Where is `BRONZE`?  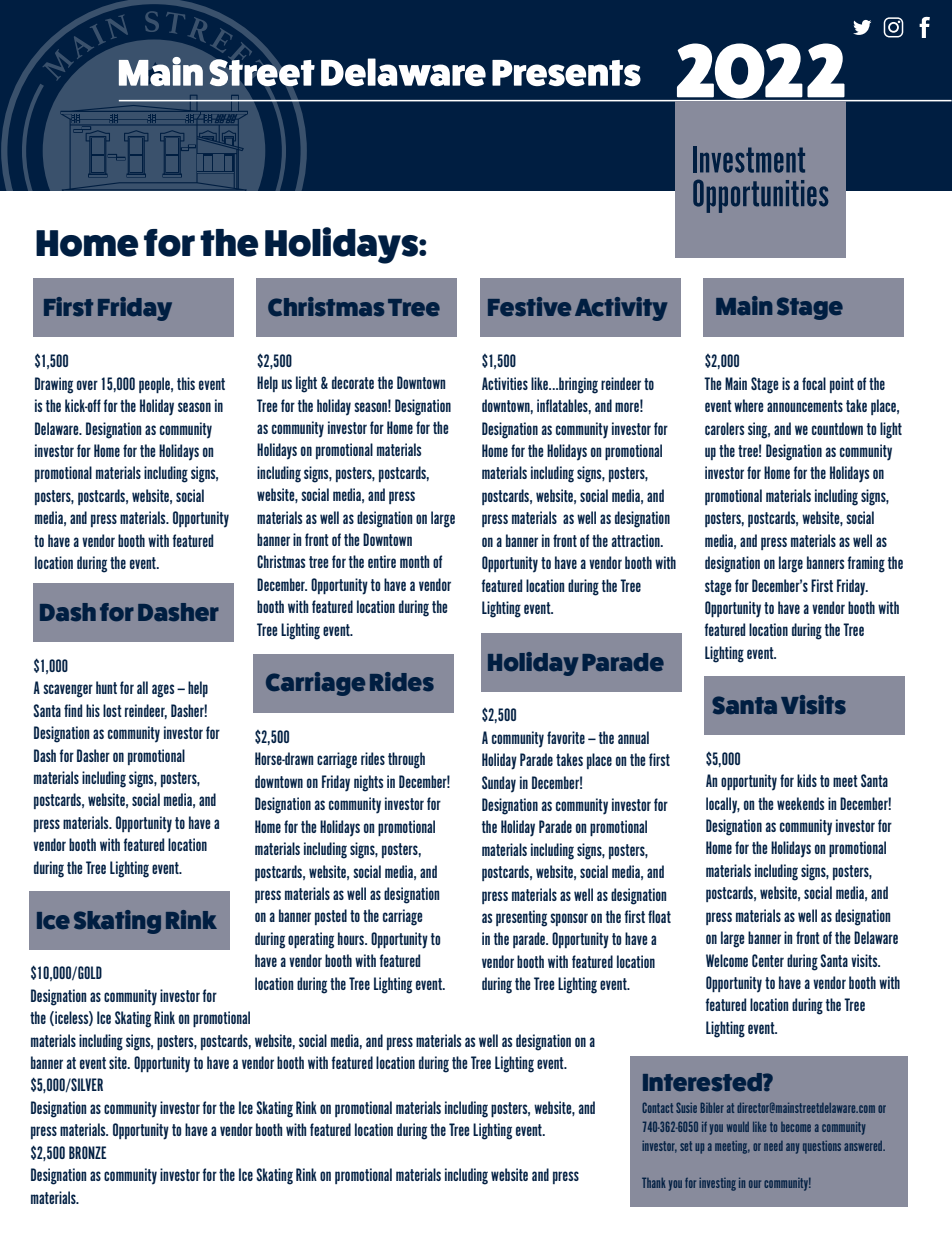 BRONZE is located at coordinates (87, 1152).
